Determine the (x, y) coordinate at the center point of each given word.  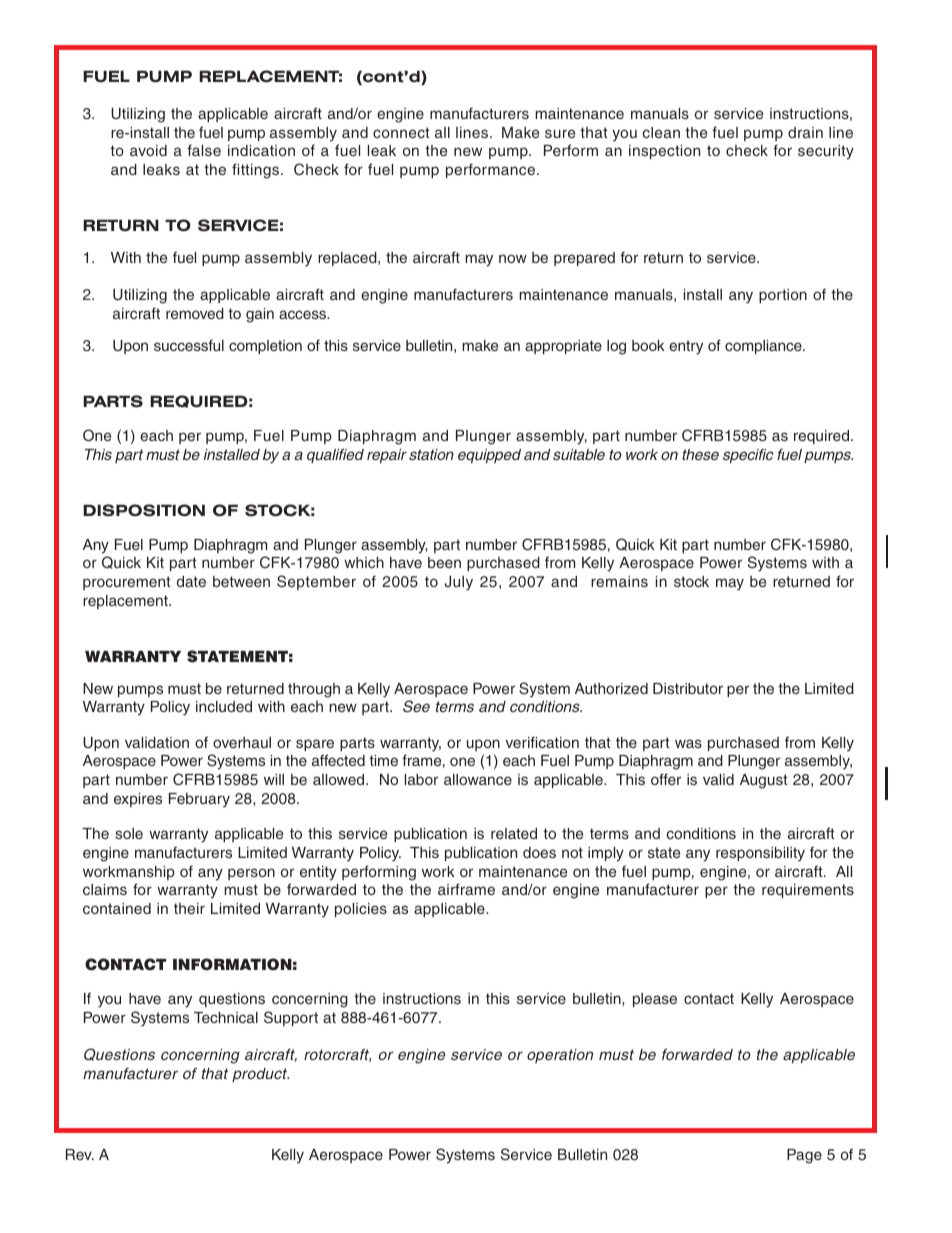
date (191, 581)
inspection (664, 152)
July (459, 583)
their (189, 908)
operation (560, 1056)
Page (804, 1156)
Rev (80, 1154)
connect (401, 132)
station (431, 454)
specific (748, 455)
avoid (148, 150)
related (514, 833)
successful (189, 345)
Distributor (688, 688)
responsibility (760, 854)
